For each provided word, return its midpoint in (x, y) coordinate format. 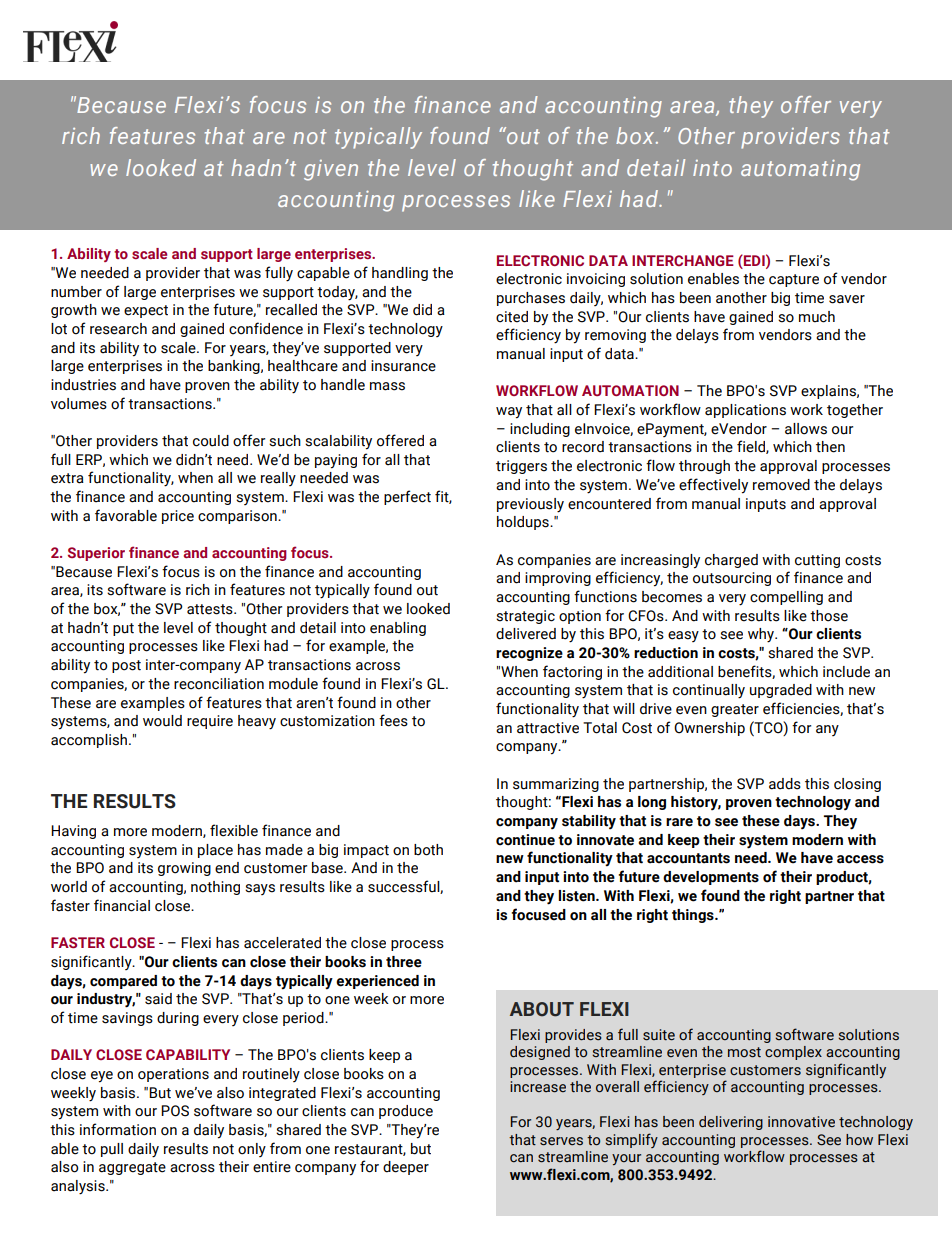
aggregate (132, 1168)
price (178, 517)
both (428, 850)
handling (400, 274)
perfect (407, 497)
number (76, 292)
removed (781, 485)
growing (184, 869)
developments (711, 878)
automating (800, 170)
